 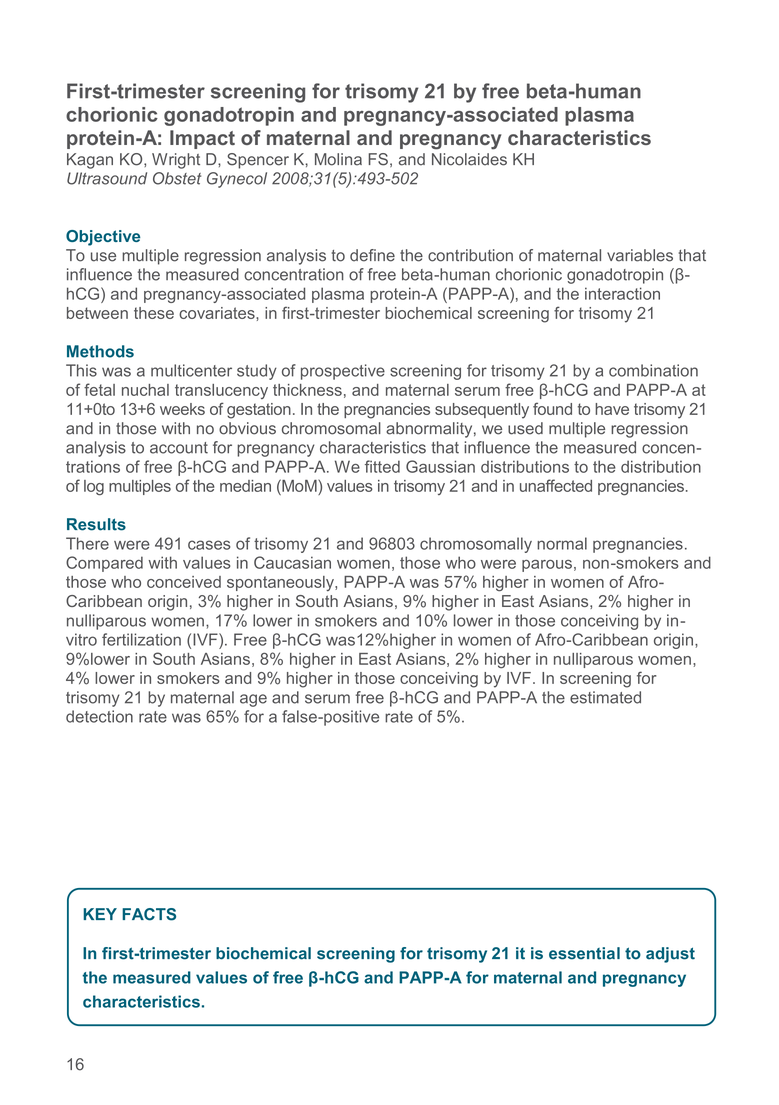 I want to click on unaffected, so click(x=556, y=485).
